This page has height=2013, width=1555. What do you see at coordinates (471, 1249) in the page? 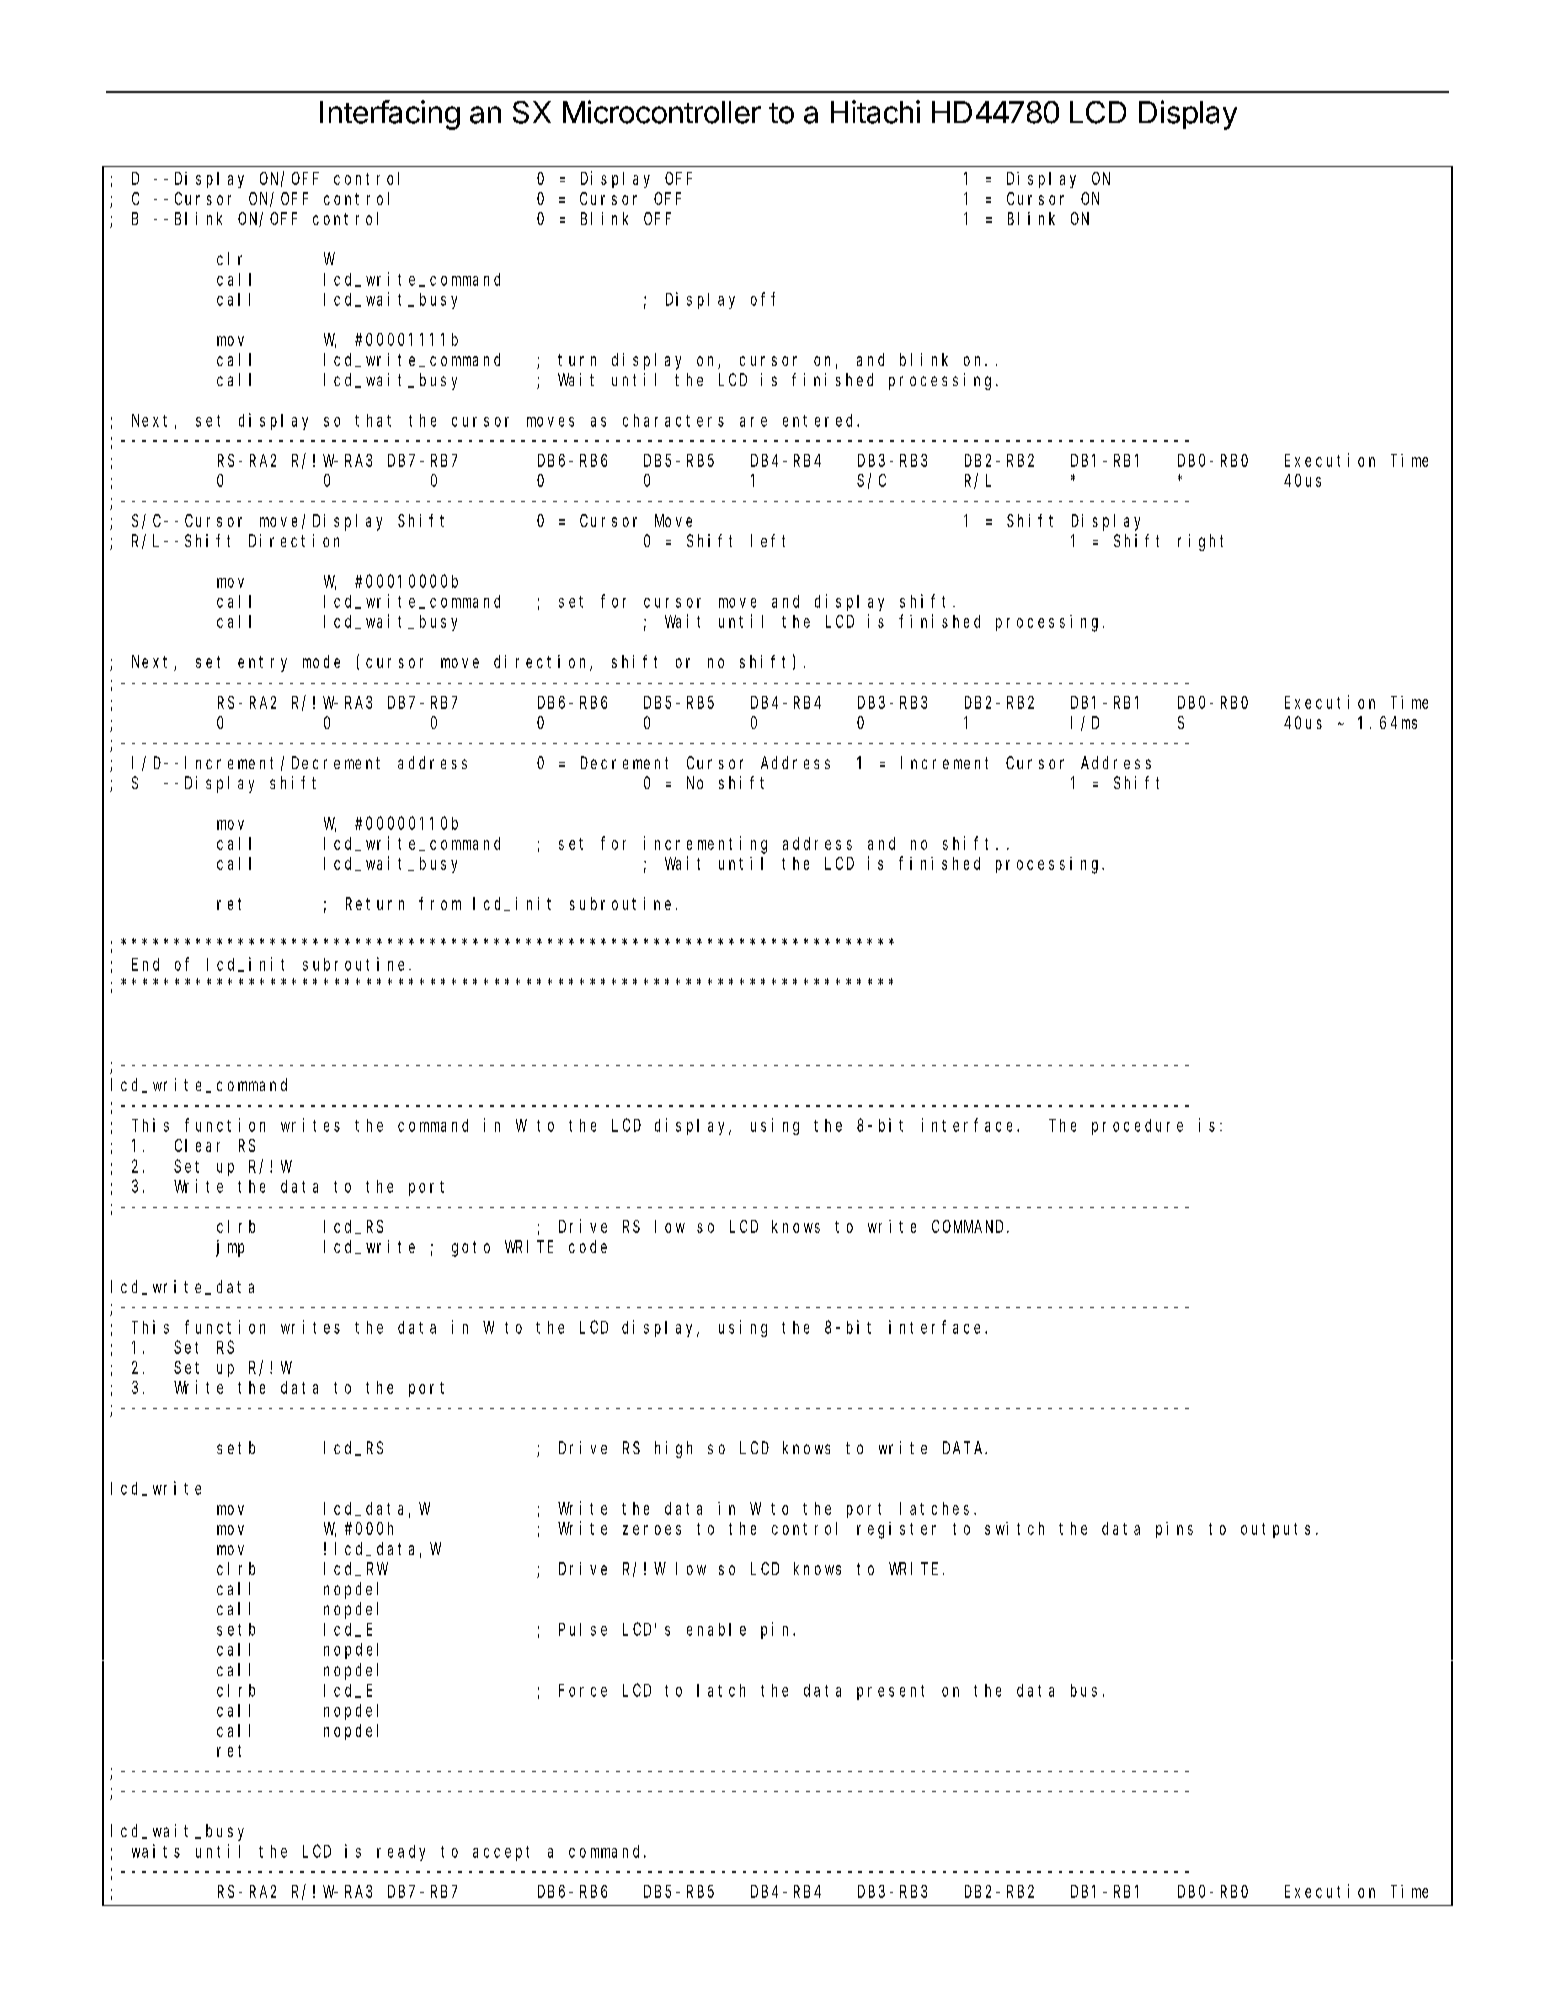
I see `goto` at bounding box center [471, 1249].
